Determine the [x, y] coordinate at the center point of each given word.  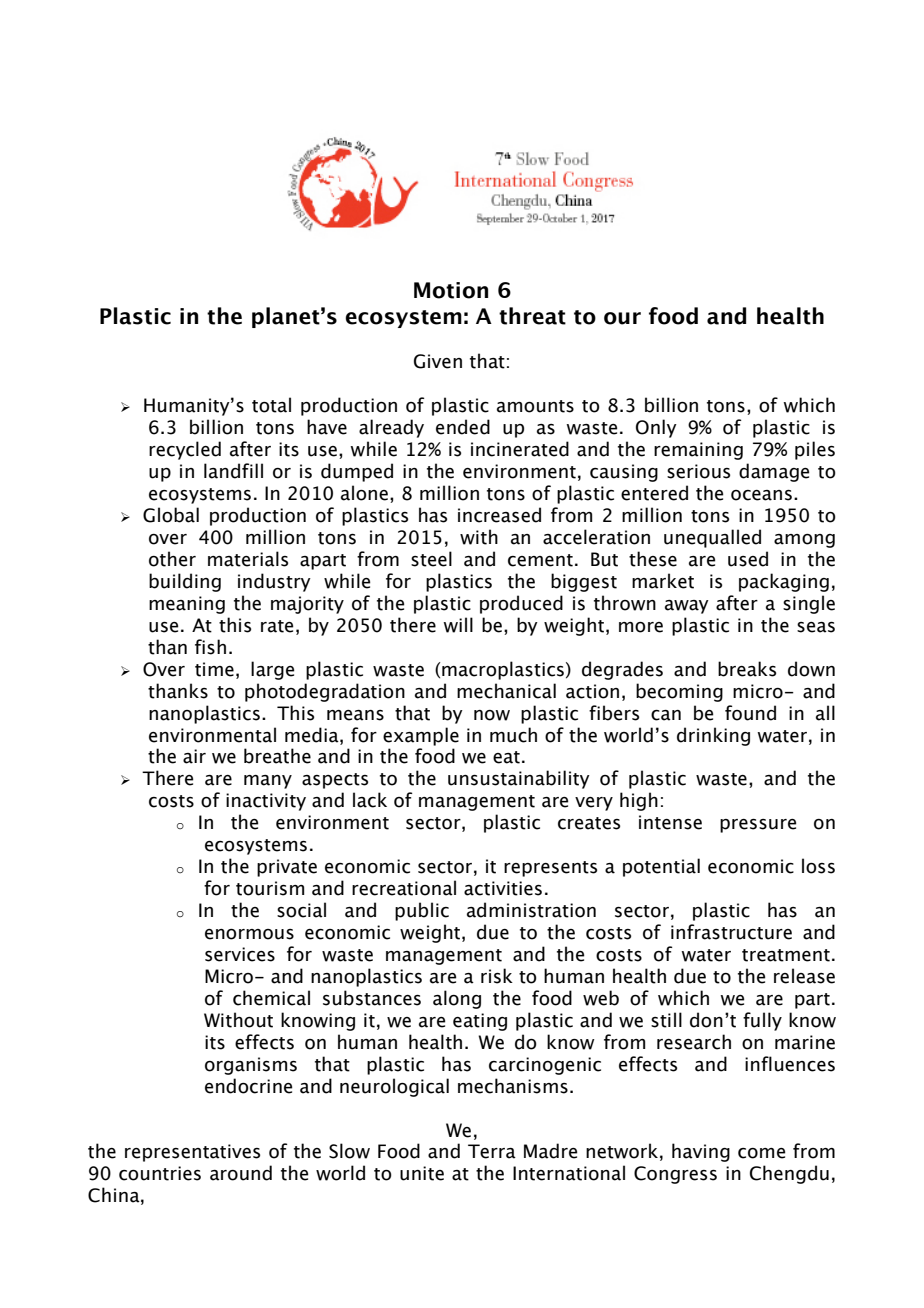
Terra [492, 1151]
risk [497, 976]
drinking [713, 736]
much [513, 735]
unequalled [712, 538]
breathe [277, 756]
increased [499, 515]
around [241, 1173]
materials [248, 559]
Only [656, 428]
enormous [249, 934]
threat [532, 316]
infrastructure [731, 932]
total [271, 405]
